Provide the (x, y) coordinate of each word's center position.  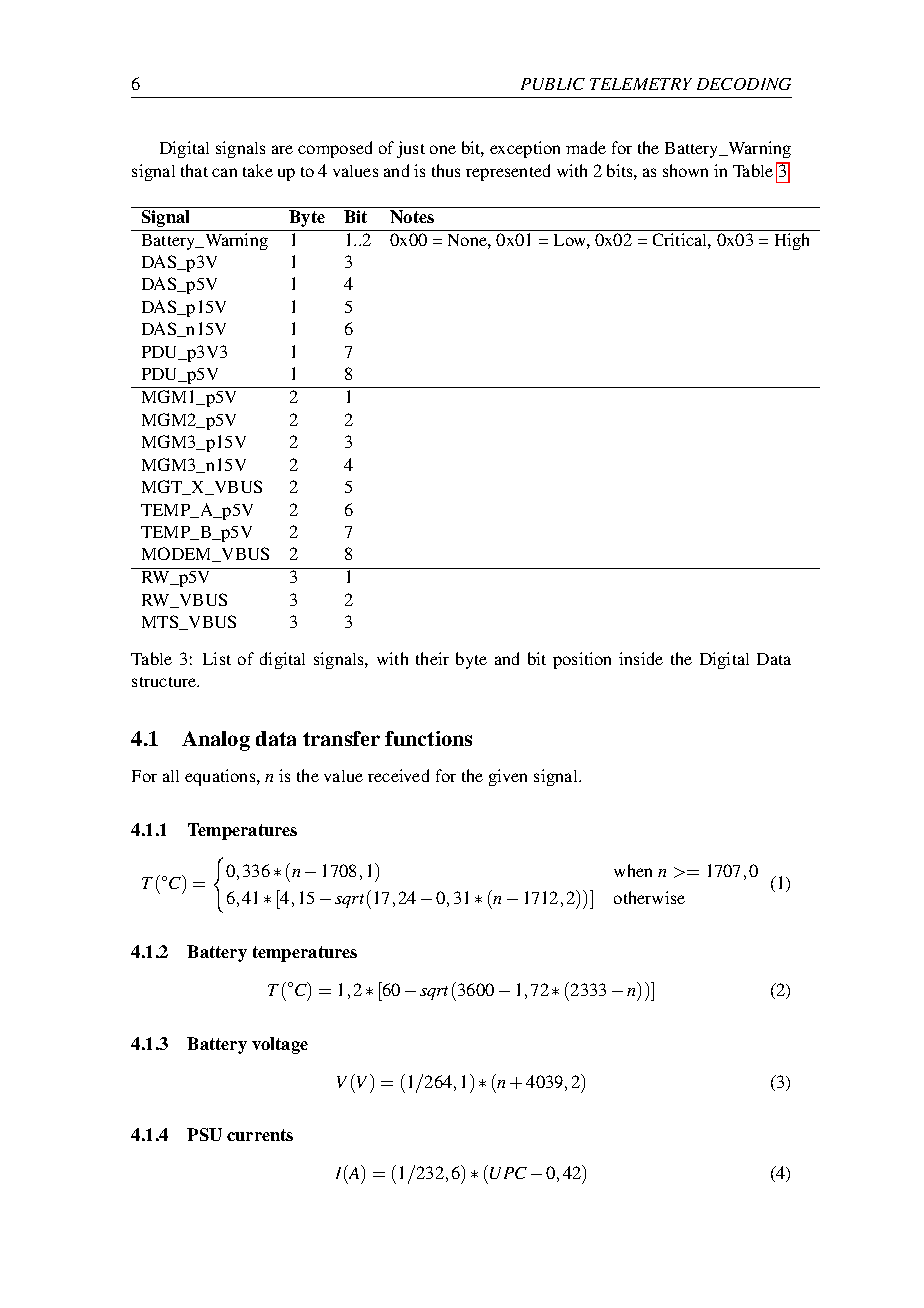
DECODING (744, 84)
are (282, 149)
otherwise (649, 897)
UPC (508, 1173)
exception (525, 149)
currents (260, 1135)
